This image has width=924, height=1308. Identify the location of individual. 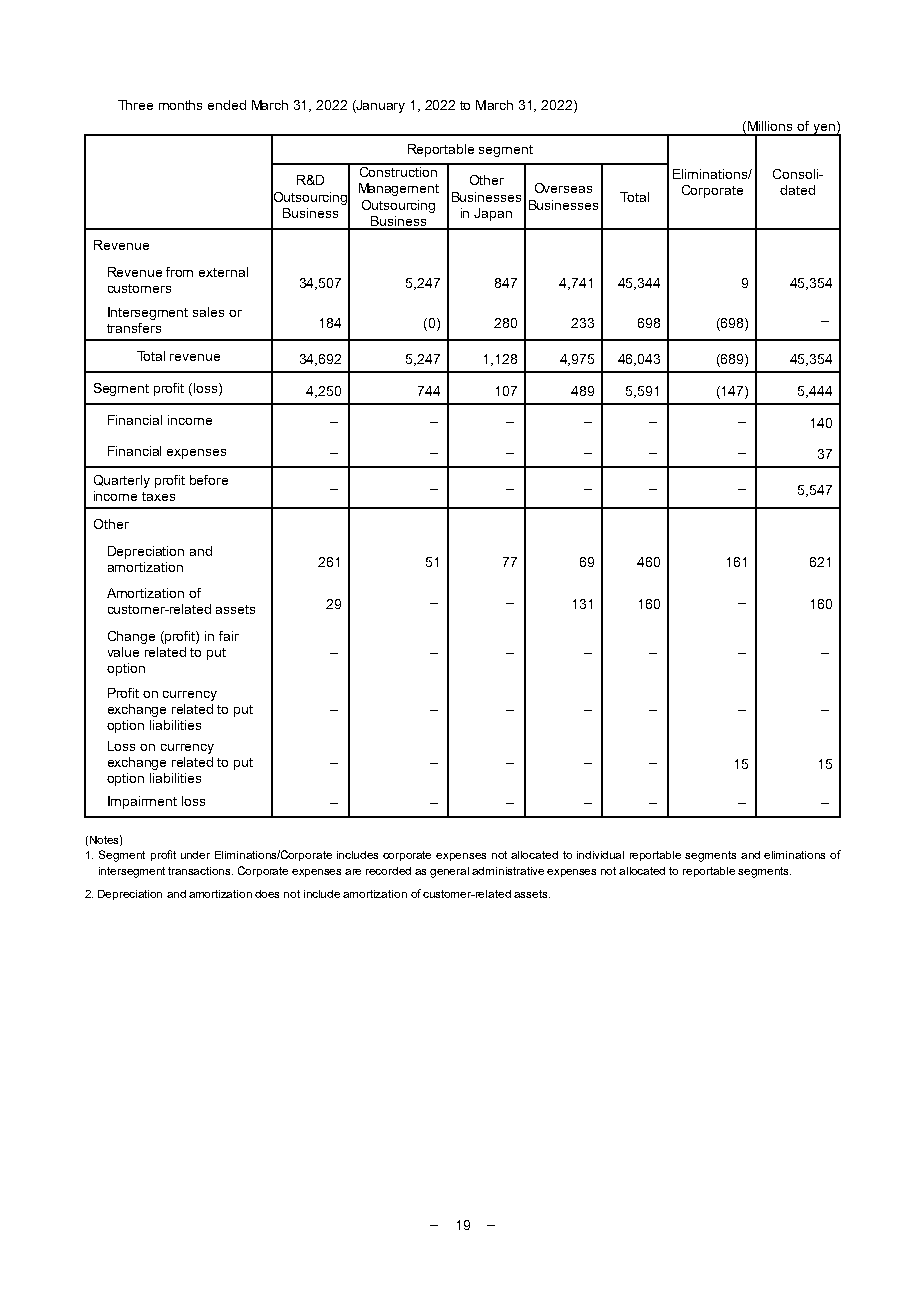
(600, 855).
